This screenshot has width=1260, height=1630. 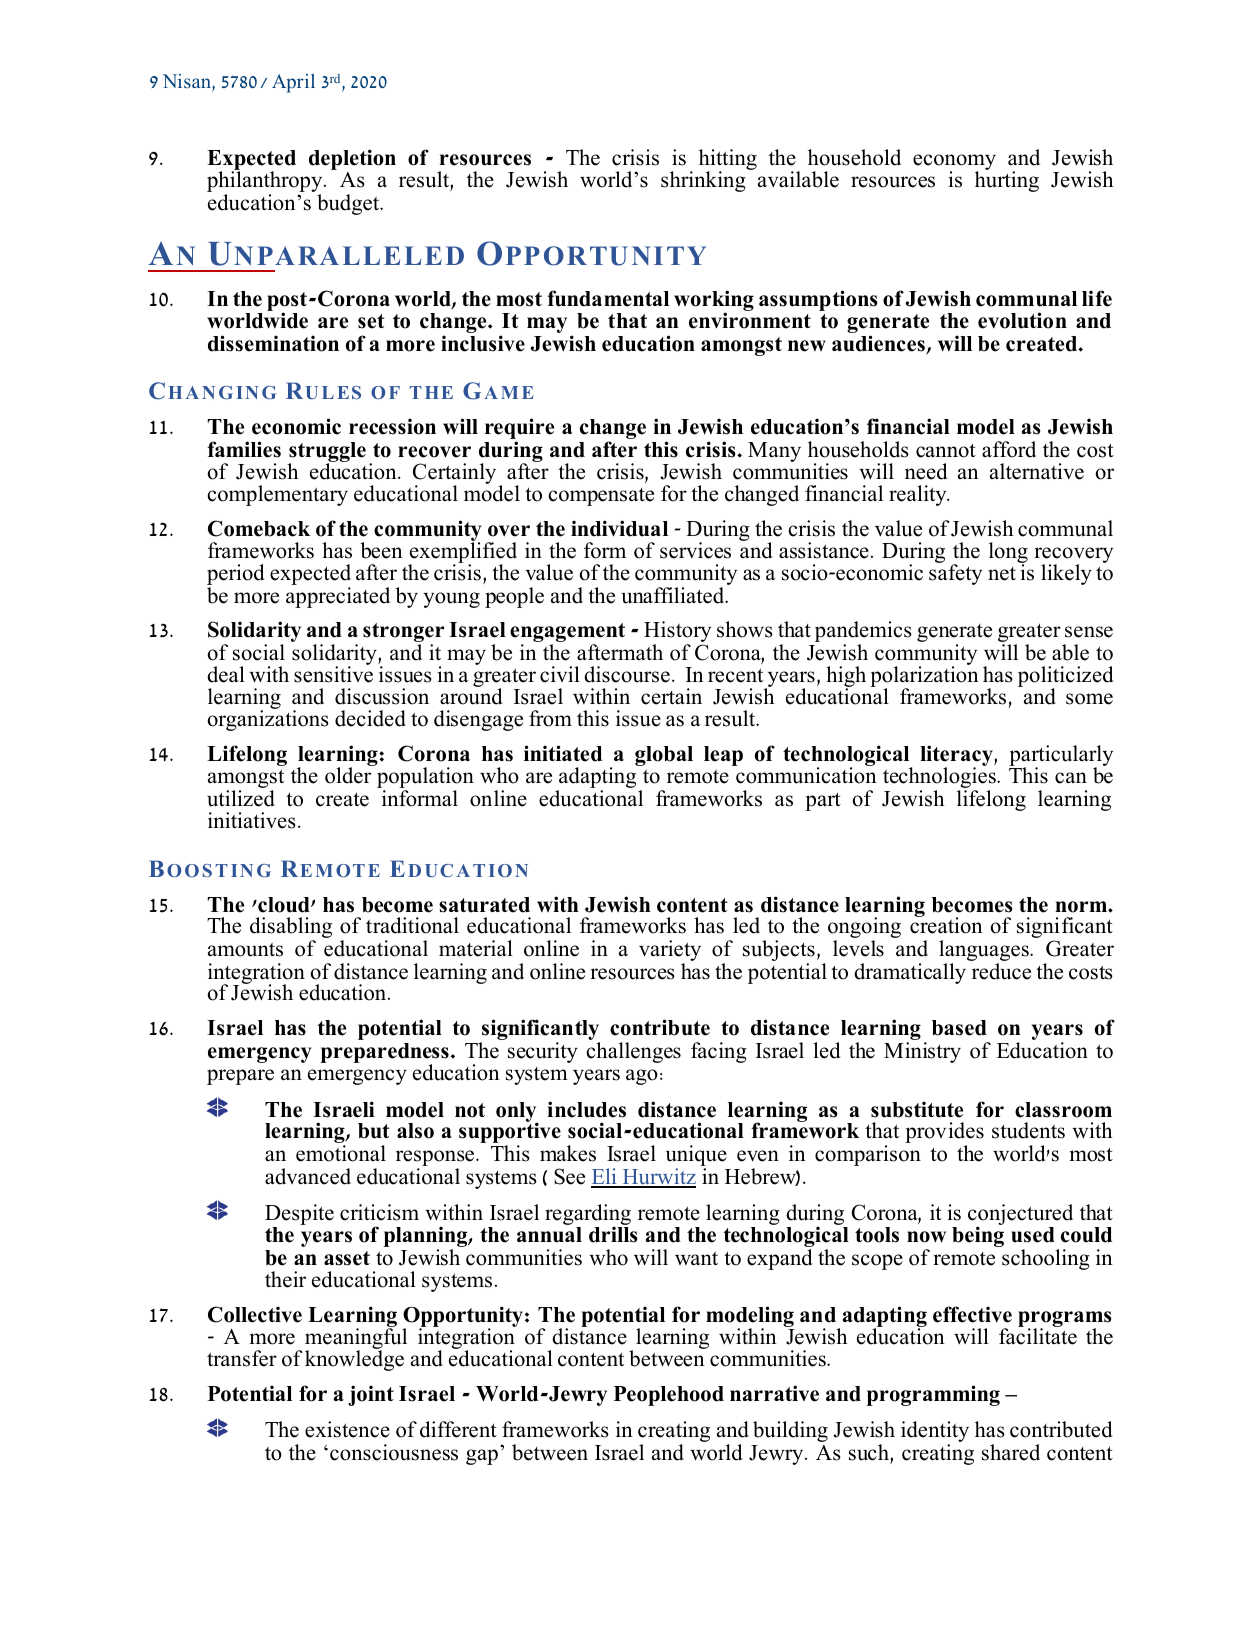 I want to click on hitting, so click(x=728, y=161).
